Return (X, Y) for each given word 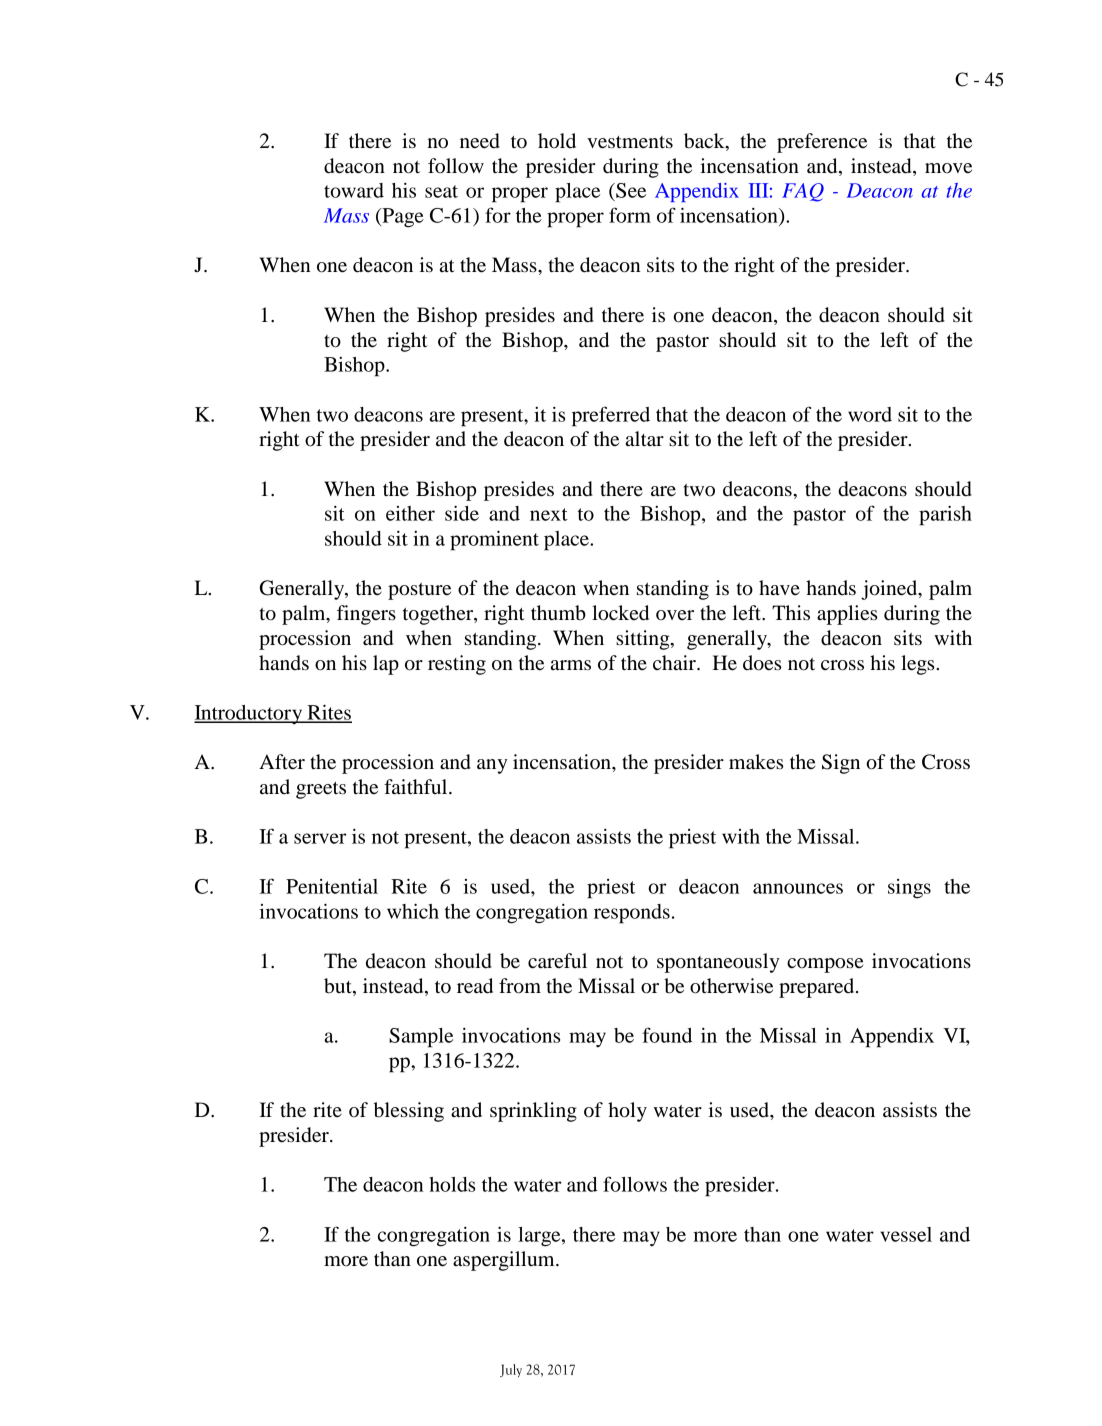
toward (354, 190)
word (870, 414)
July (511, 1370)
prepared (818, 988)
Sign (841, 764)
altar (645, 439)
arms (571, 665)
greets (321, 790)
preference (822, 143)
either (410, 513)
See (630, 190)
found (667, 1035)
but (339, 986)
